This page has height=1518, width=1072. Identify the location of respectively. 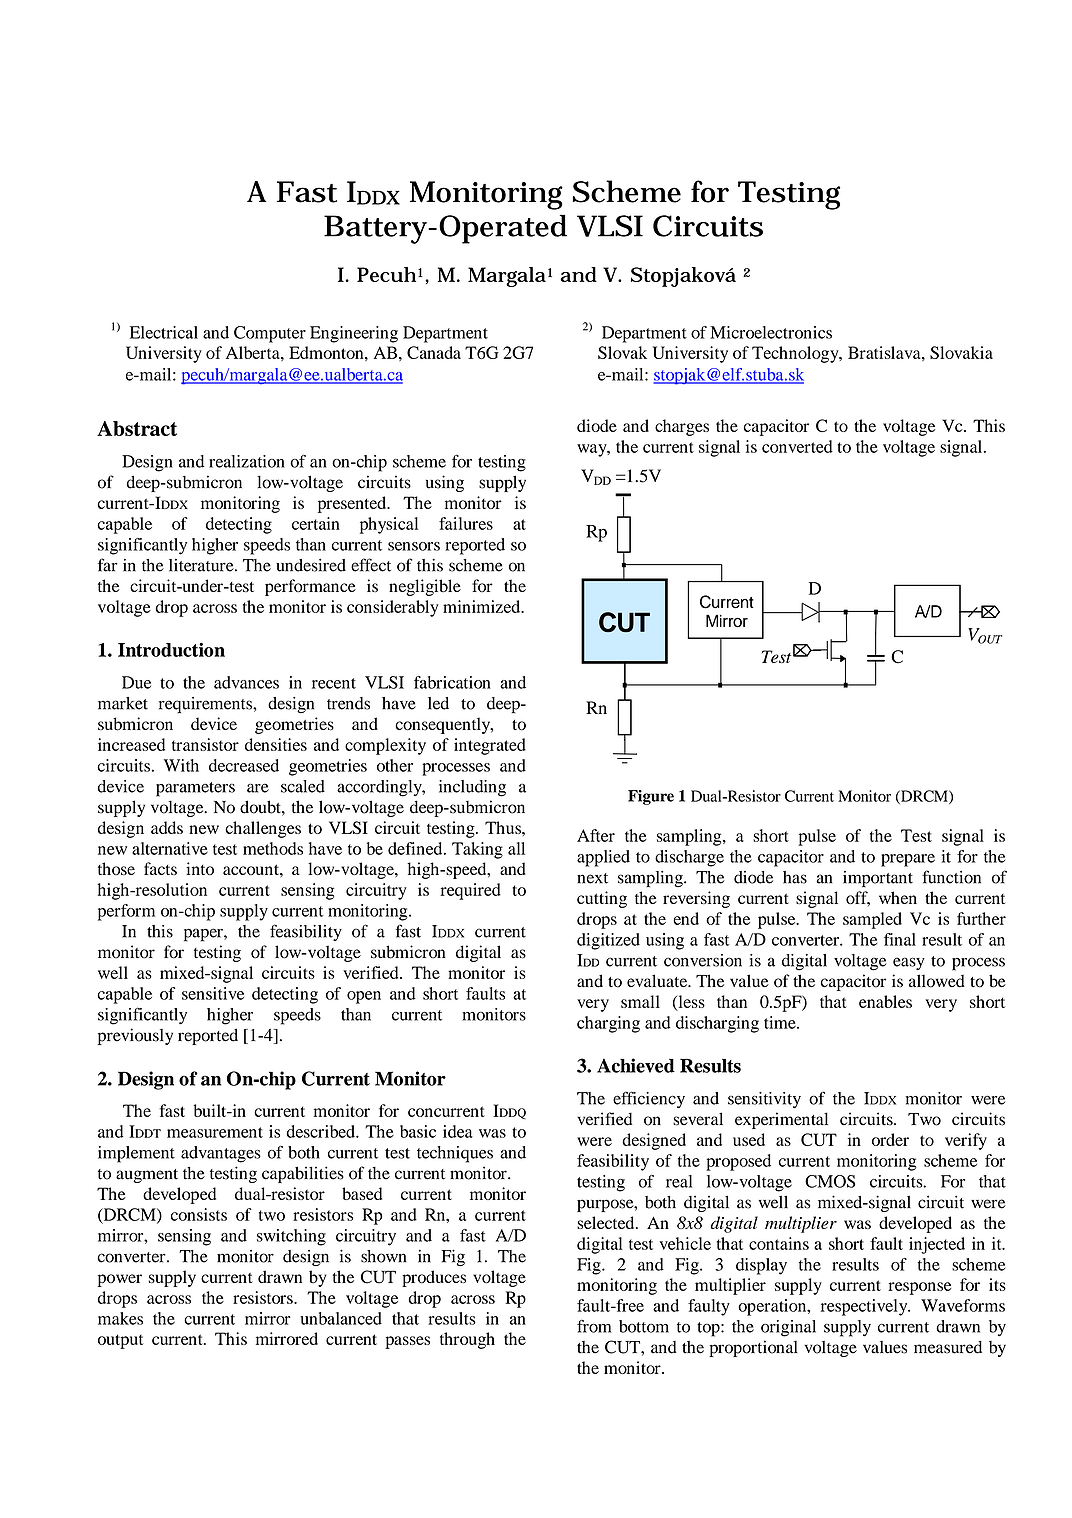
(865, 1307).
